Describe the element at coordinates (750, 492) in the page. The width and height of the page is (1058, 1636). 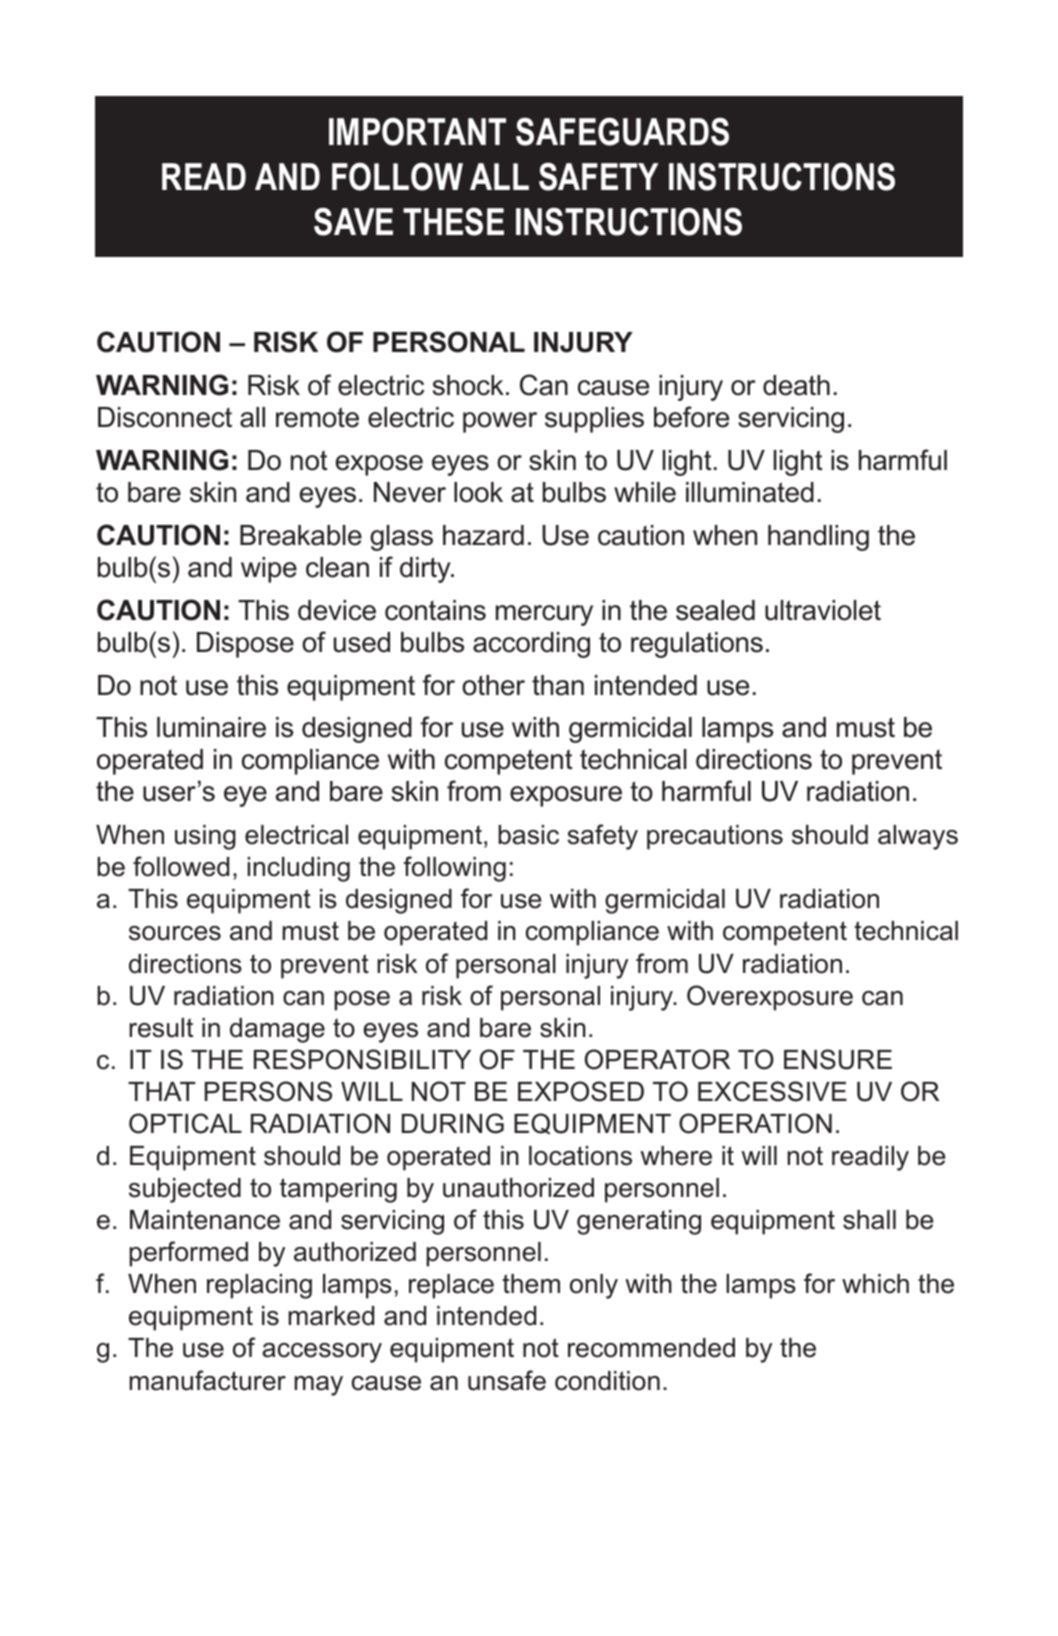
I see `illuminated` at that location.
